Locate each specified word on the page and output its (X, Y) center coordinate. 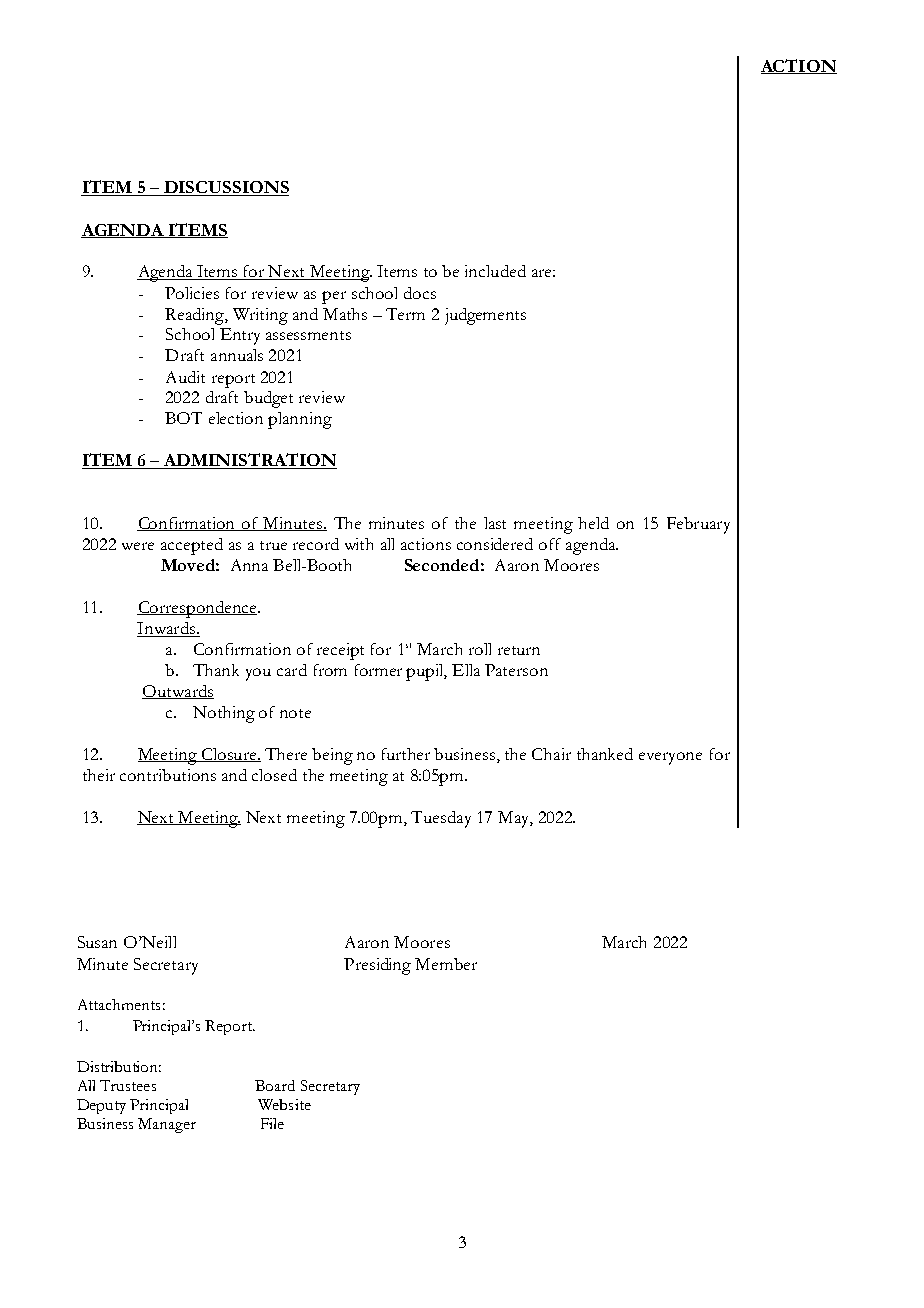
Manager (167, 1125)
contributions (168, 775)
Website (284, 1104)
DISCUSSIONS (225, 188)
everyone (670, 758)
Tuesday (441, 819)
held (593, 523)
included (495, 271)
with (359, 544)
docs (420, 293)
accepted (192, 546)
